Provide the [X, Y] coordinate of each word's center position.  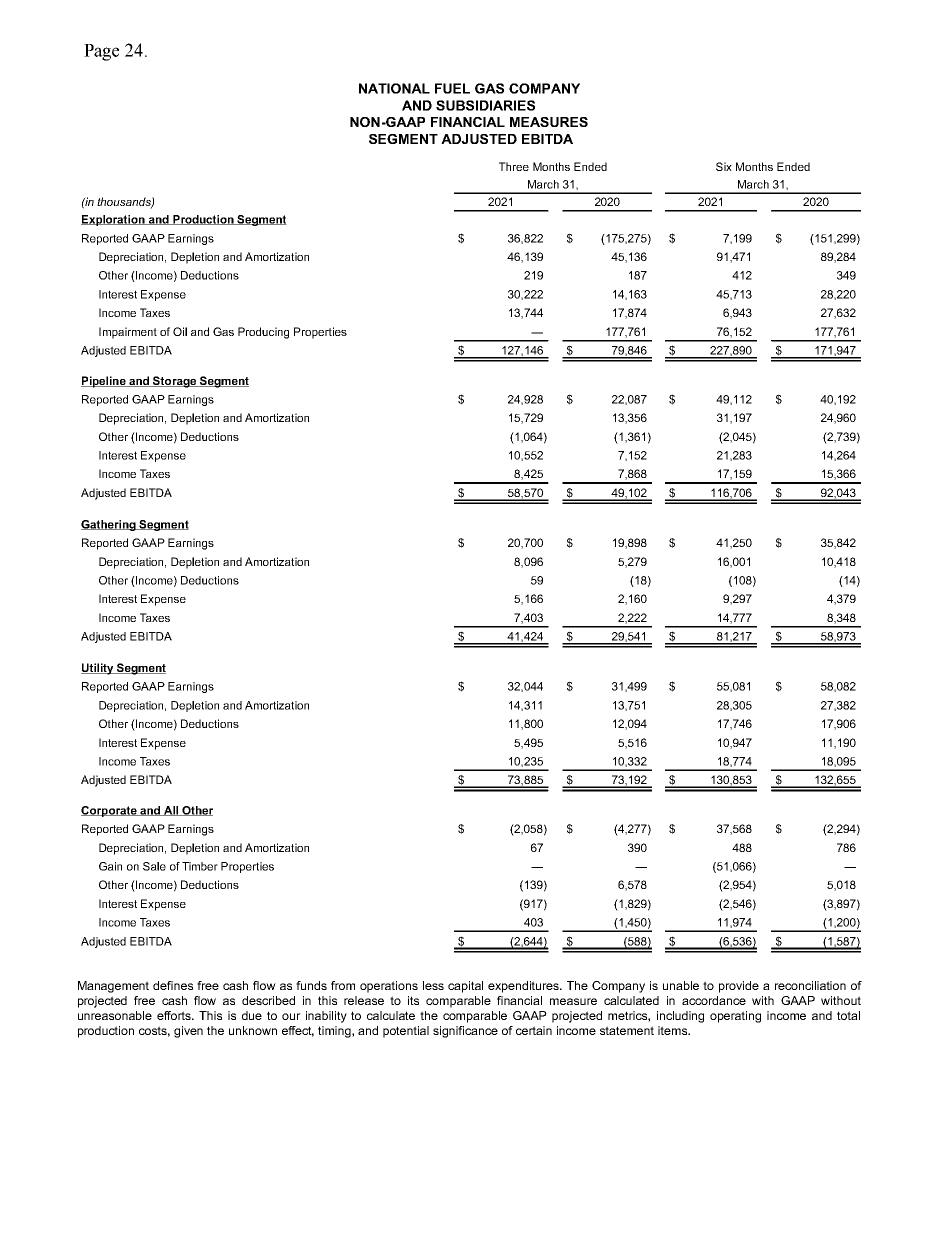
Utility [98, 669]
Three [514, 166]
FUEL [452, 88]
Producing [263, 333]
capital [465, 987]
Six [724, 166]
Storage [175, 382]
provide [739, 987]
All [171, 811]
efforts [175, 1015]
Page [101, 52]
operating [735, 1017]
